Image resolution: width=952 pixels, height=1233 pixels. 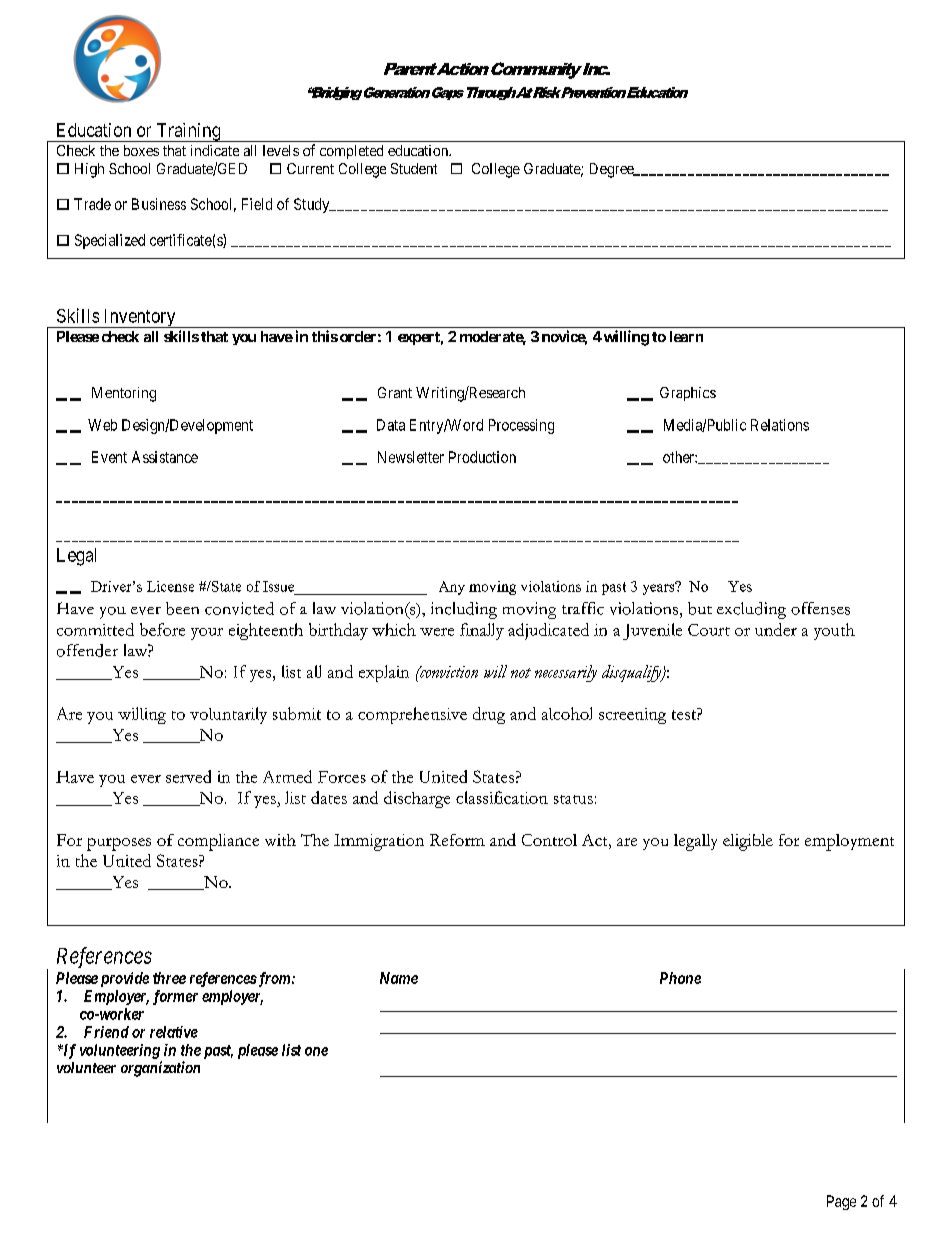 What do you see at coordinates (215, 150) in the document?
I see `indicate` at bounding box center [215, 150].
